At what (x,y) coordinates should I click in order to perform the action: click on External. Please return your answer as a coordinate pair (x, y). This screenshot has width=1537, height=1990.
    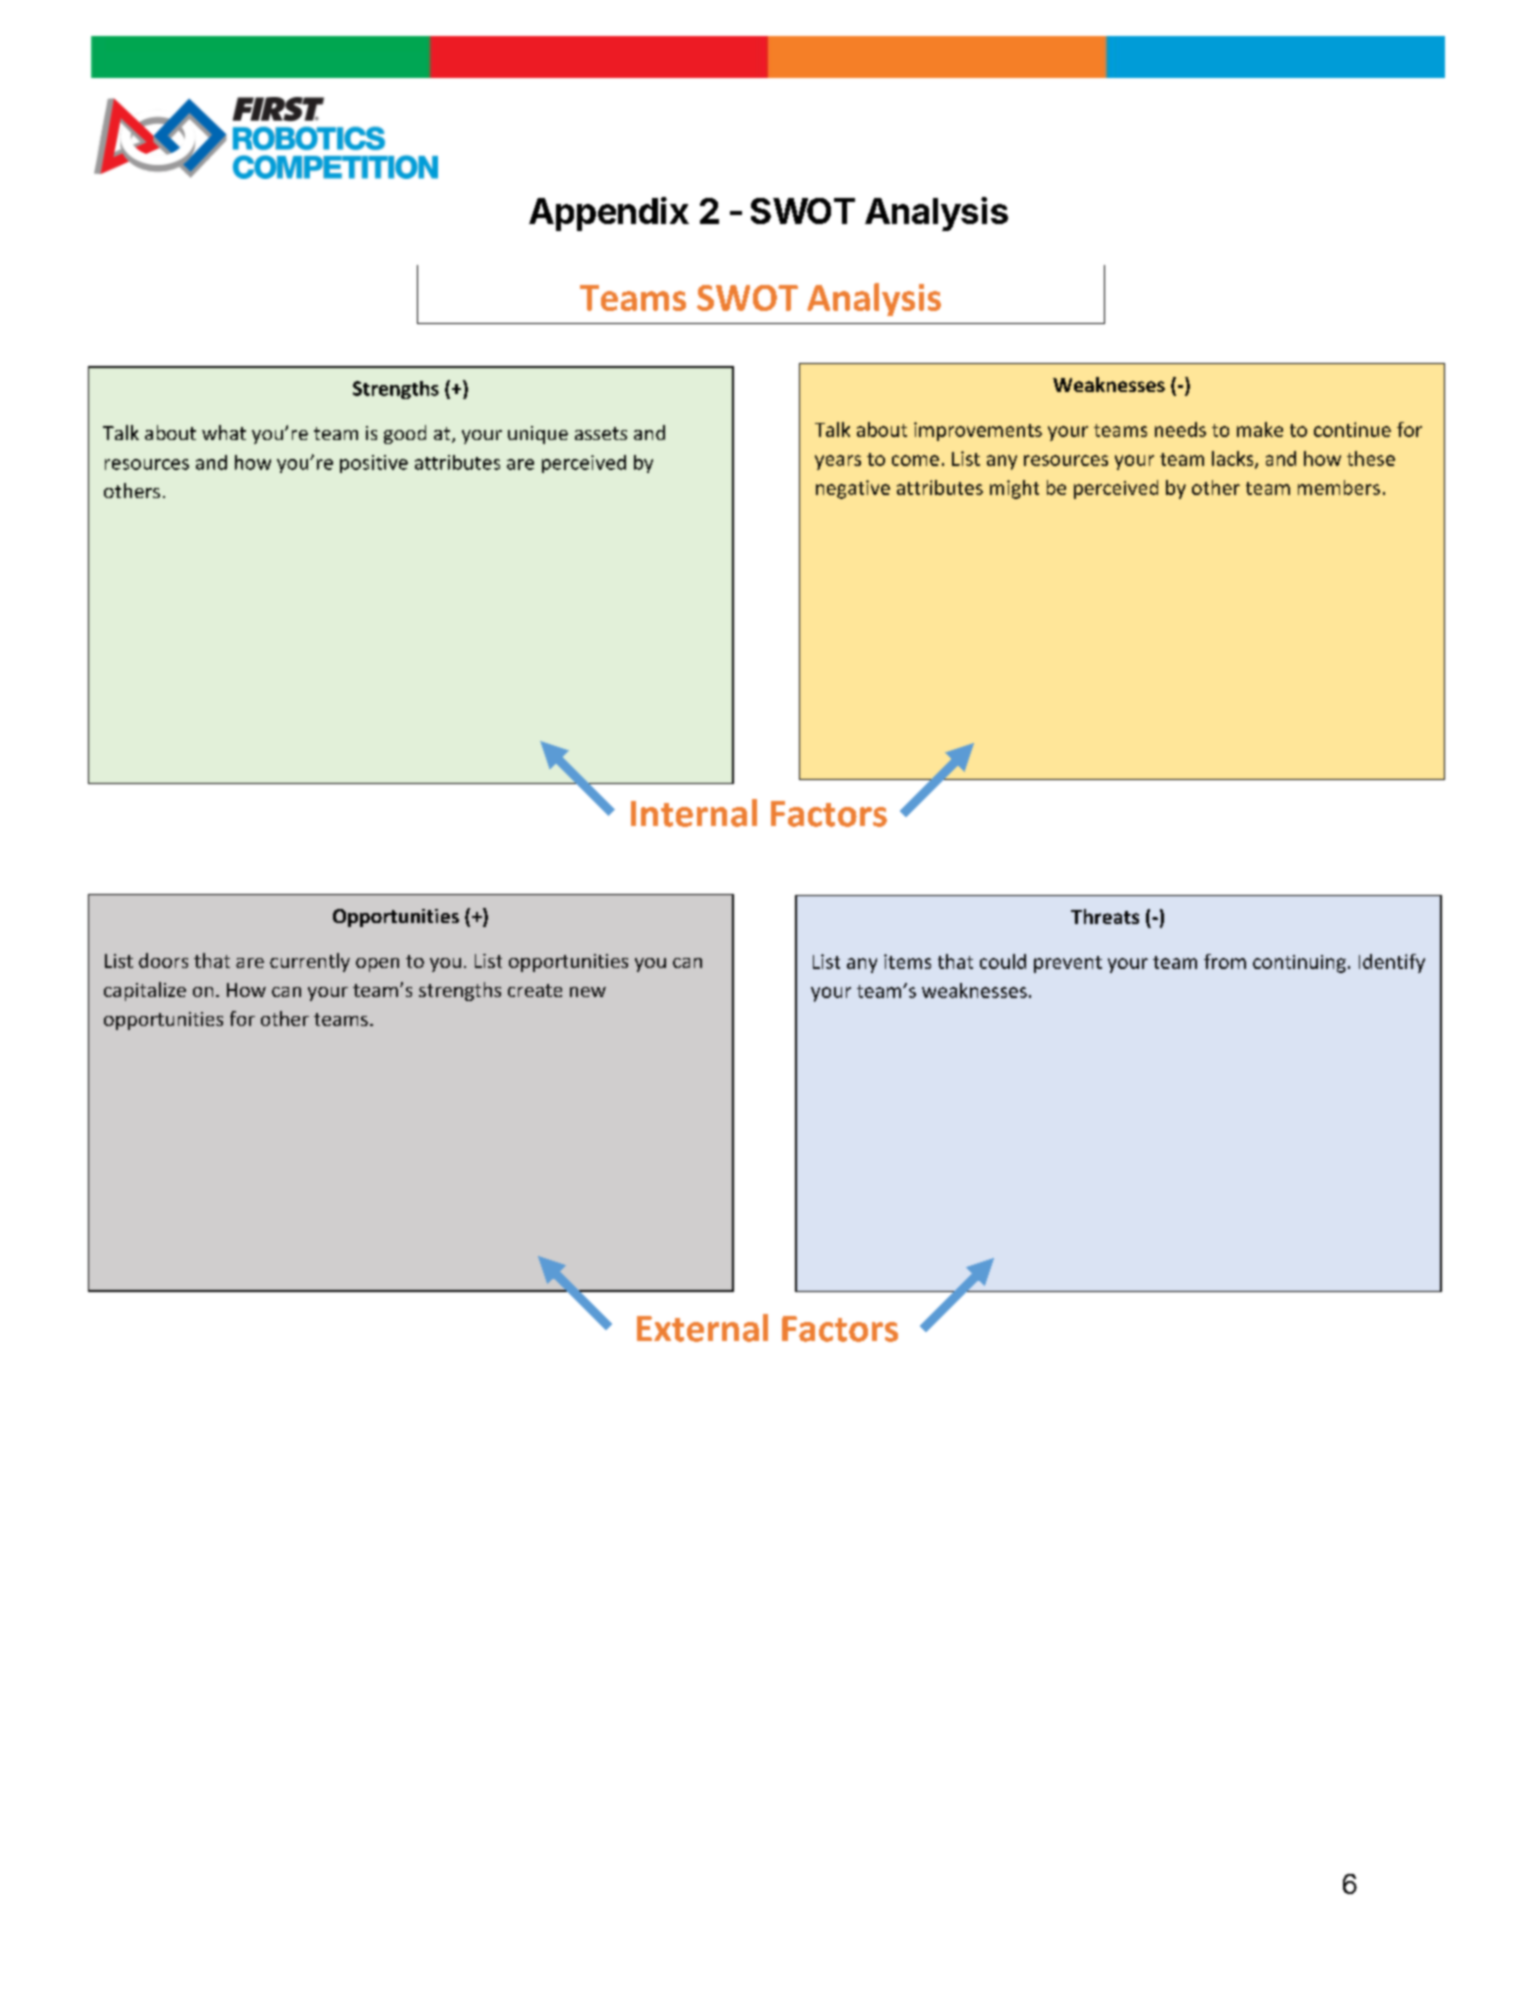
    Looking at the image, I should click on (702, 1328).
